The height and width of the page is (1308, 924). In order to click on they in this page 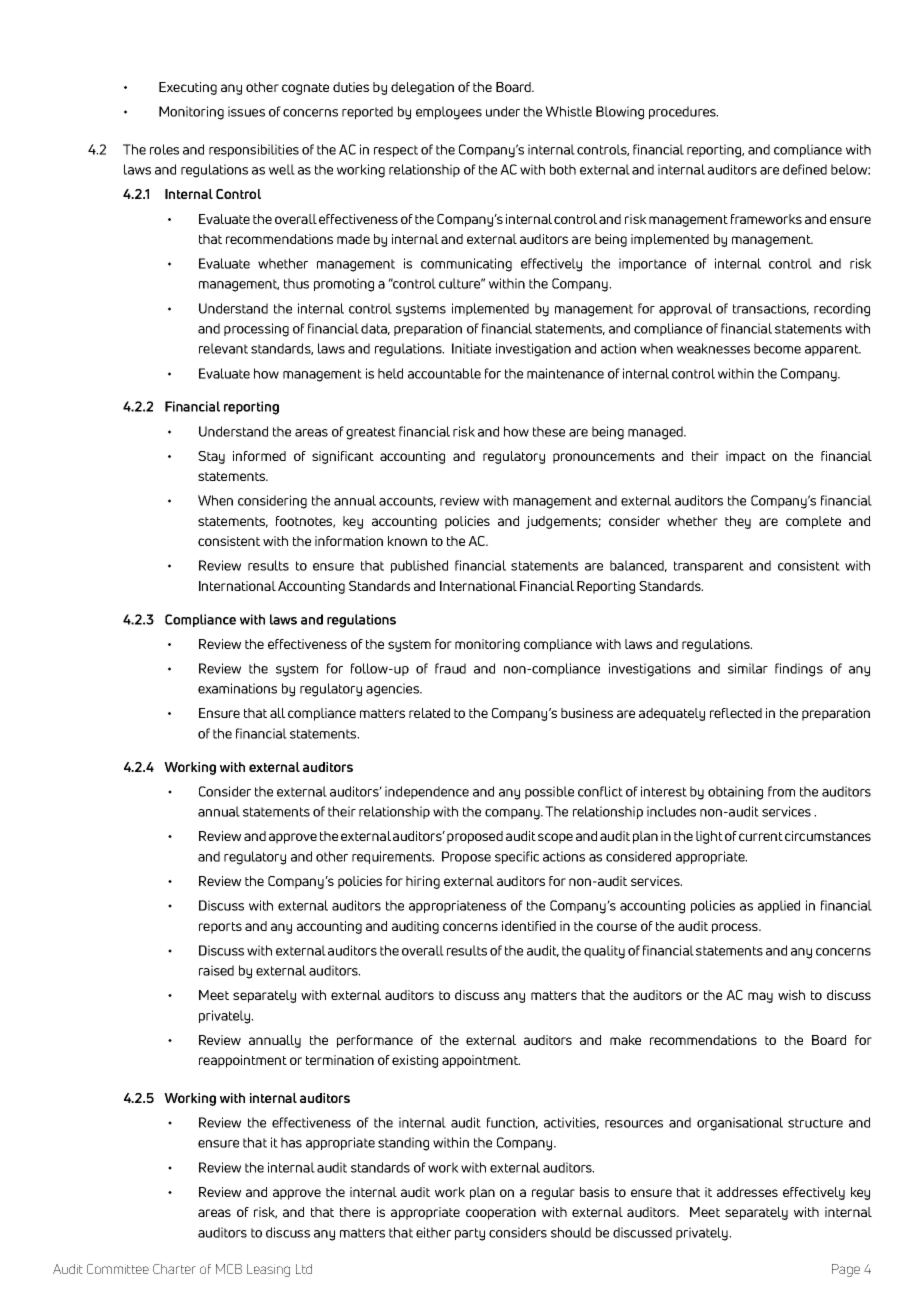, I will do `click(738, 522)`.
